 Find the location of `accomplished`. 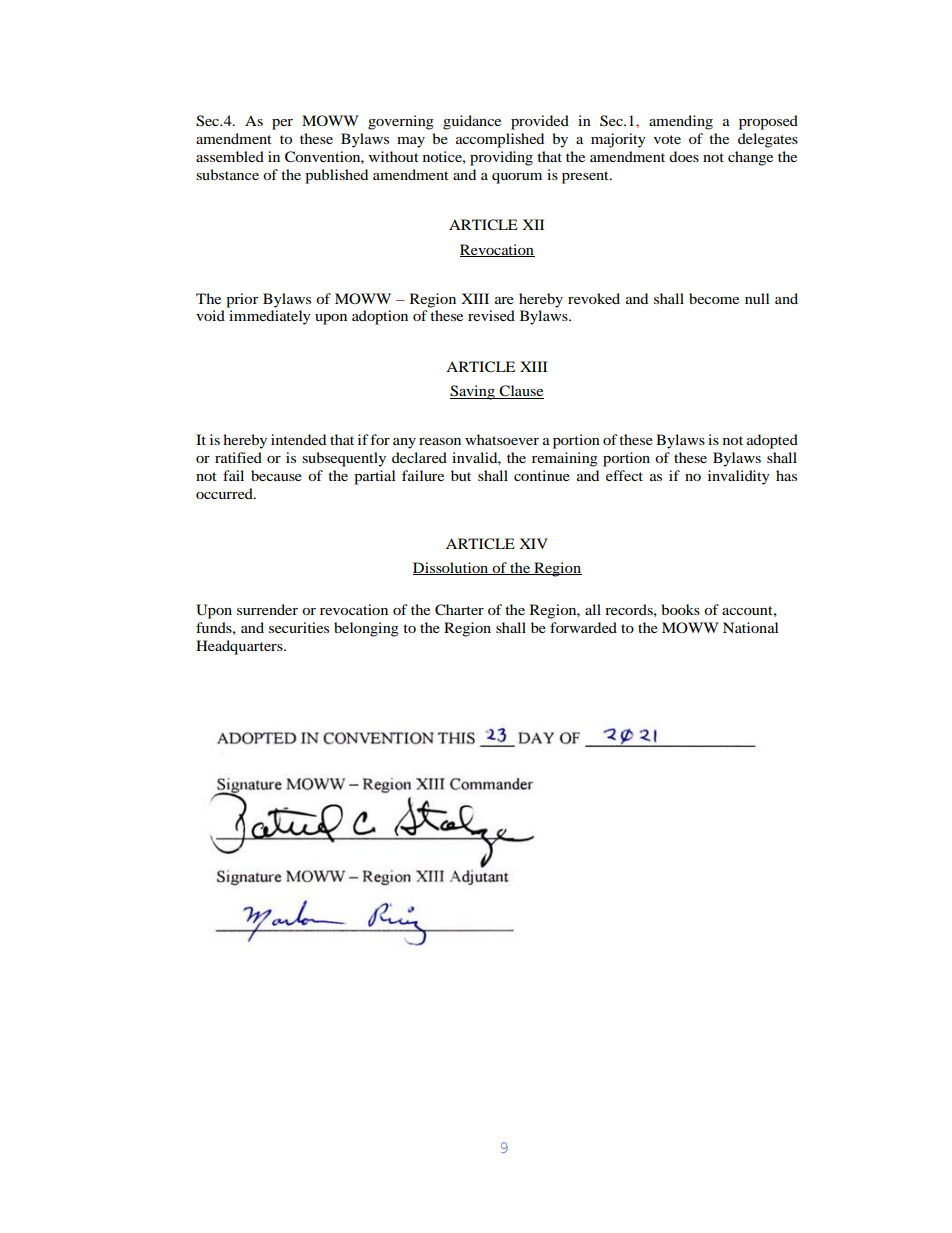

accomplished is located at coordinates (500, 140).
